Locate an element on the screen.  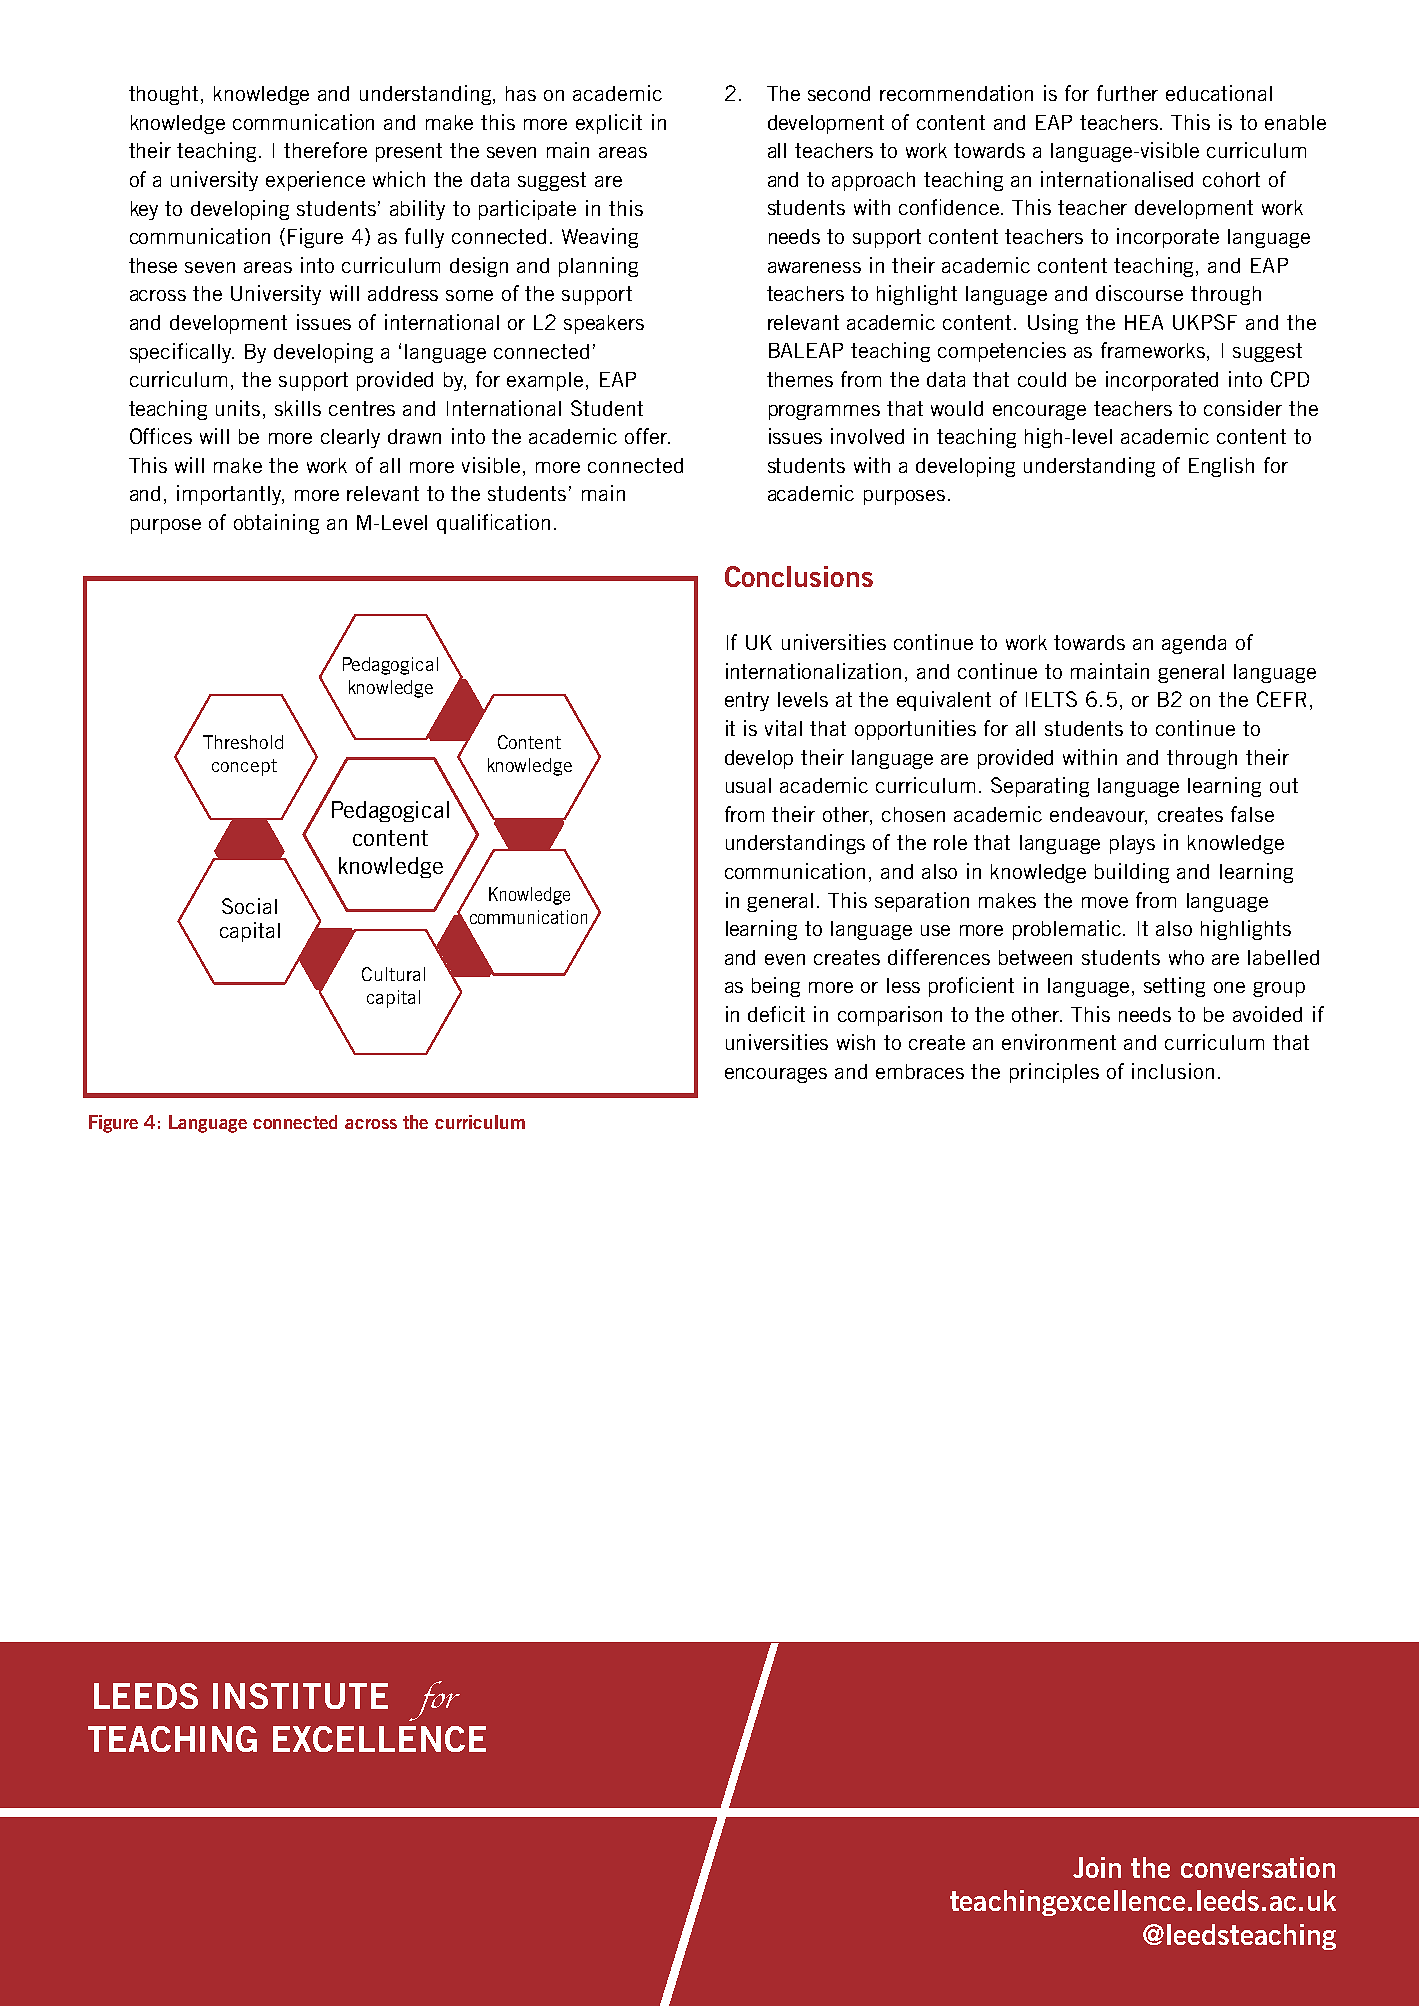
entry is located at coordinates (747, 701).
